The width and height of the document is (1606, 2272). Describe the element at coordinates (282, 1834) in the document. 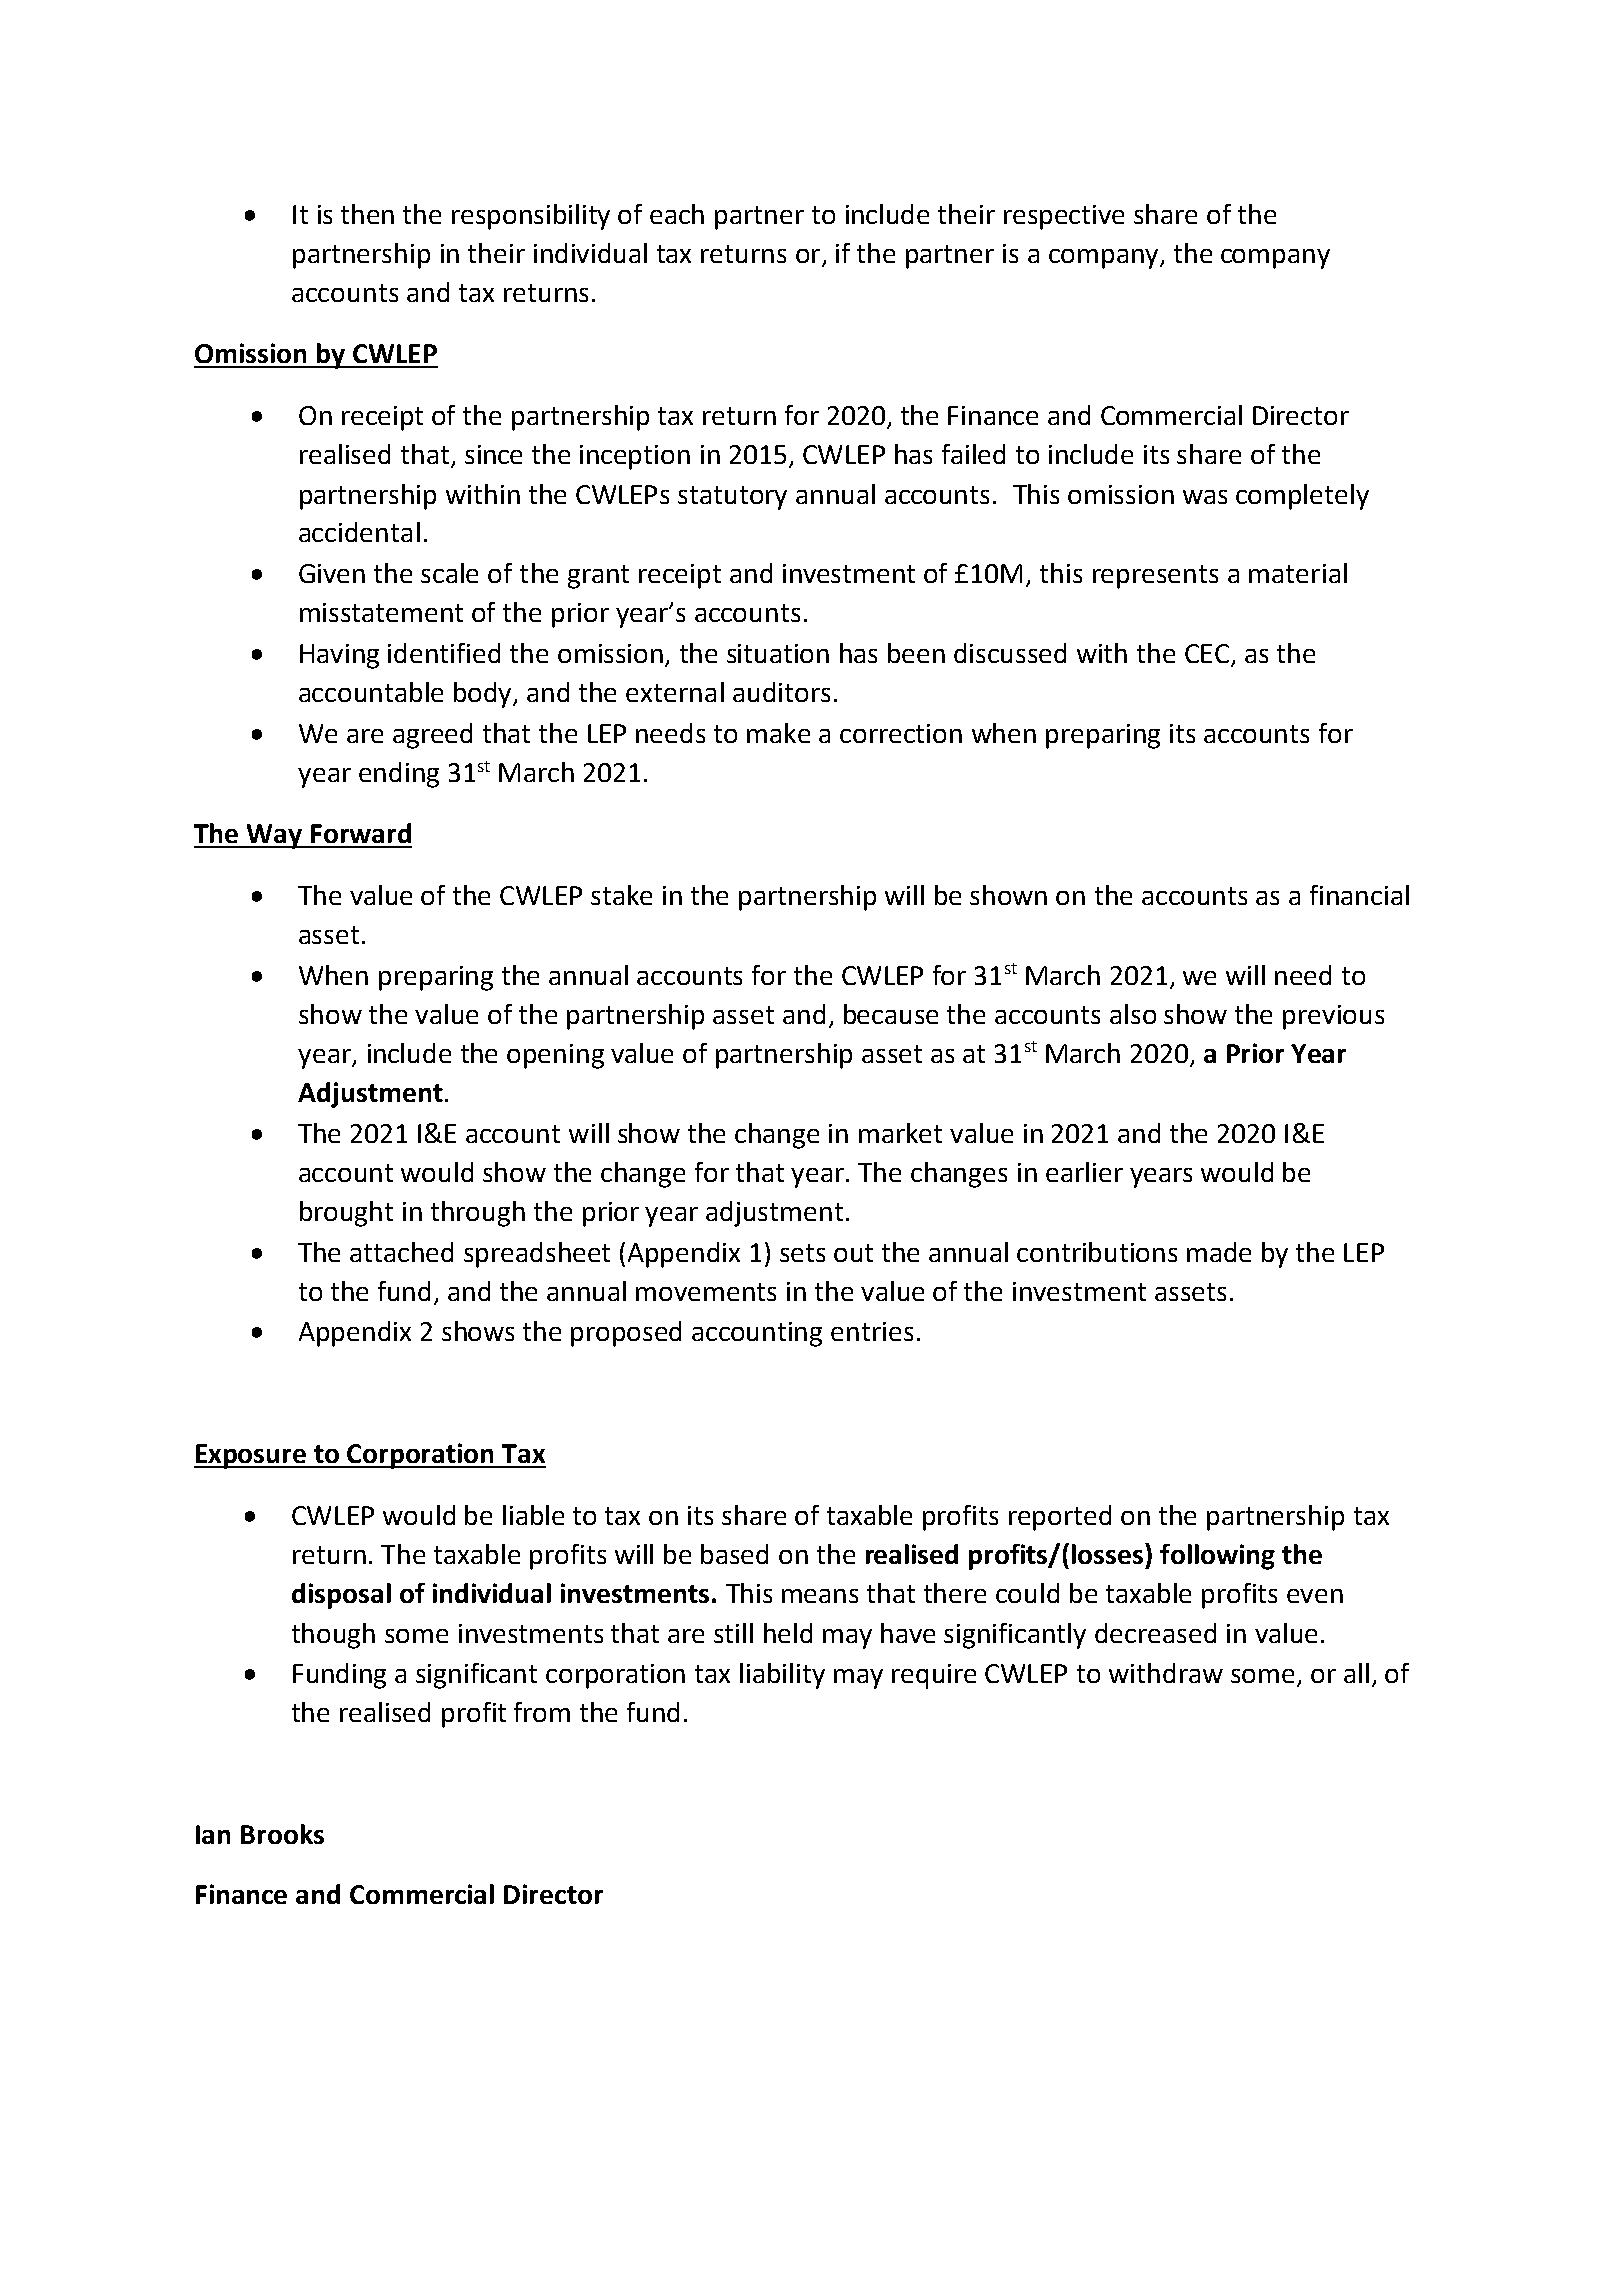

I see `Brooks` at that location.
